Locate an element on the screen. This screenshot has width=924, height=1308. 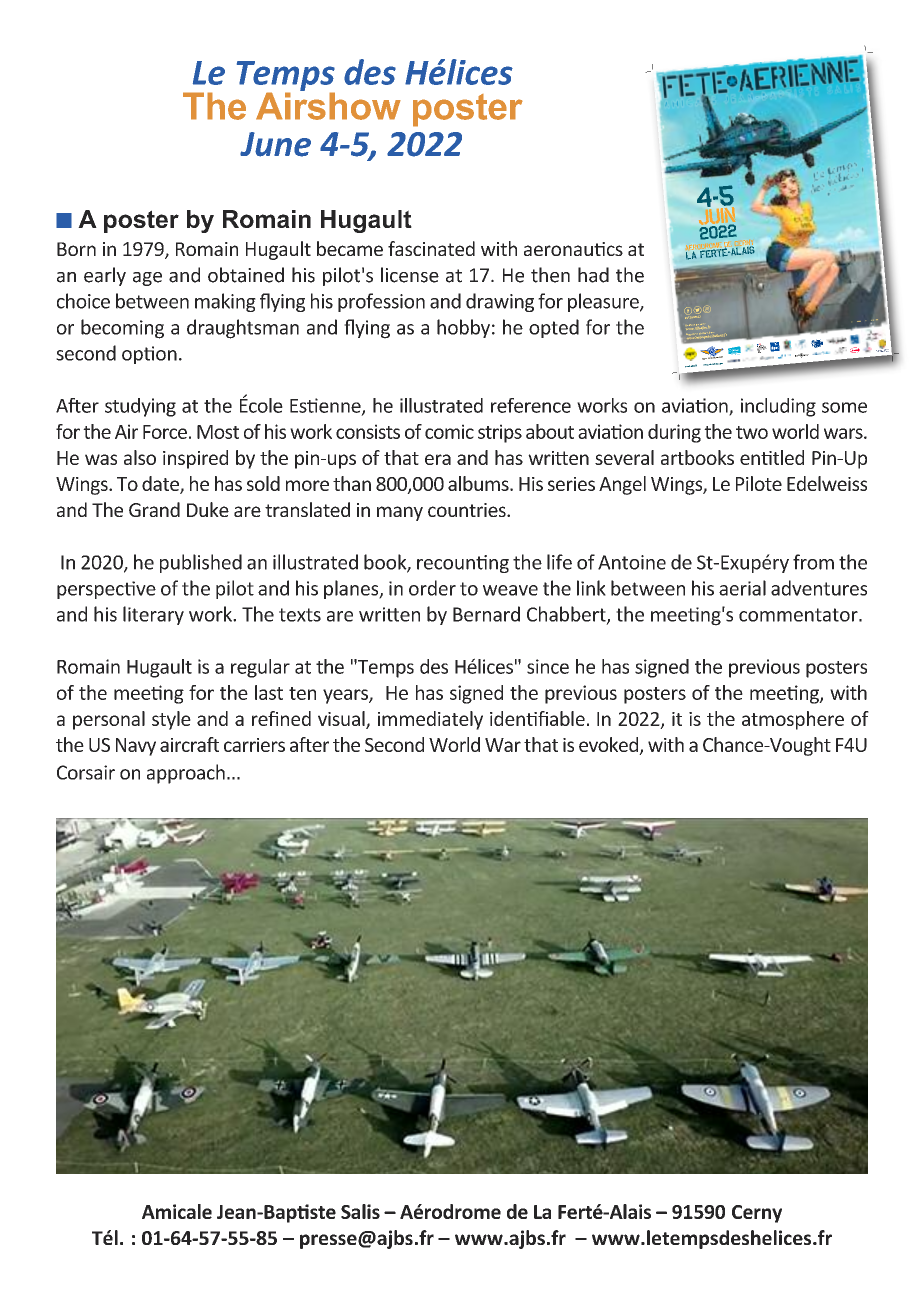
age is located at coordinates (147, 279).
